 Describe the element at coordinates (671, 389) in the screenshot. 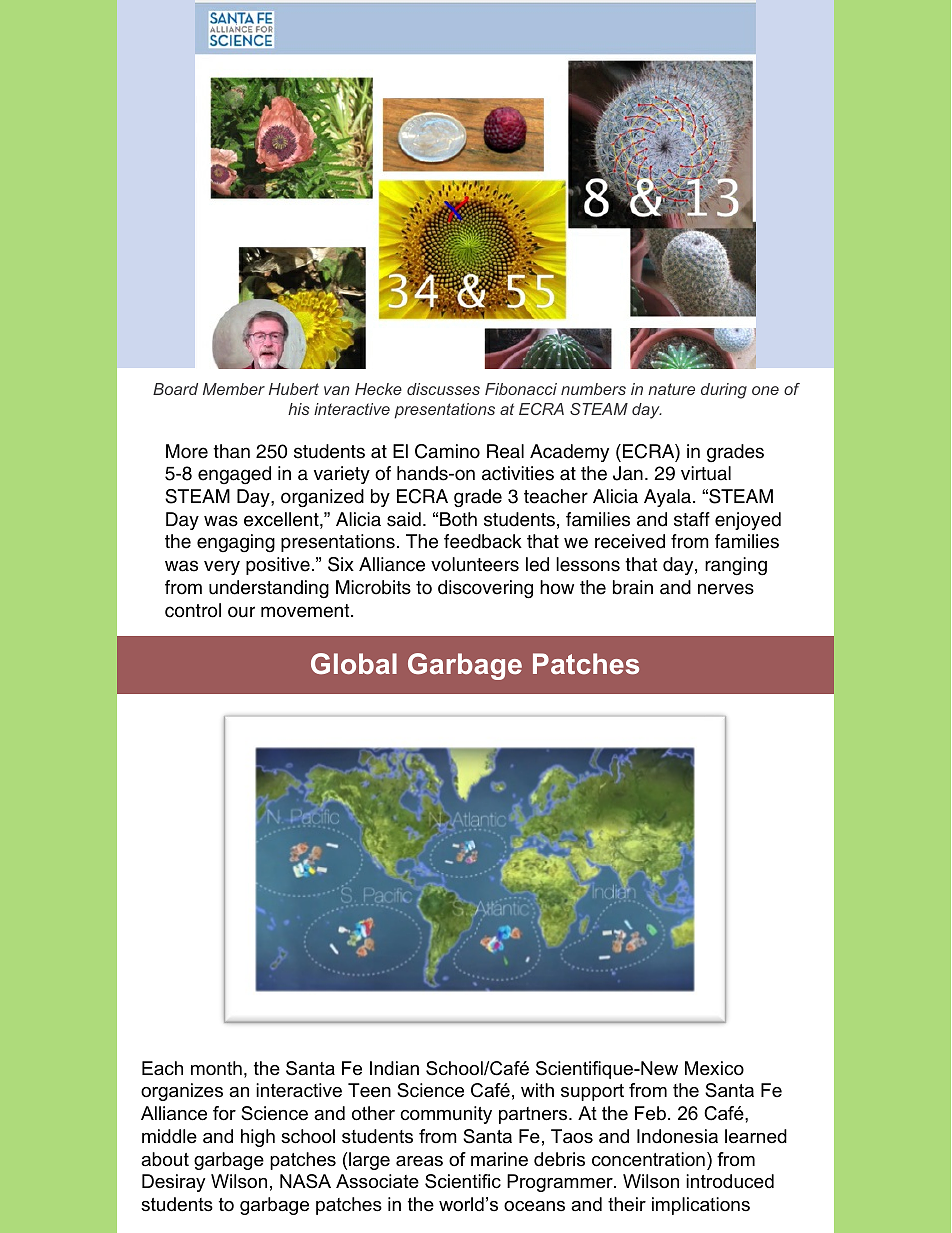

I see `nature` at that location.
